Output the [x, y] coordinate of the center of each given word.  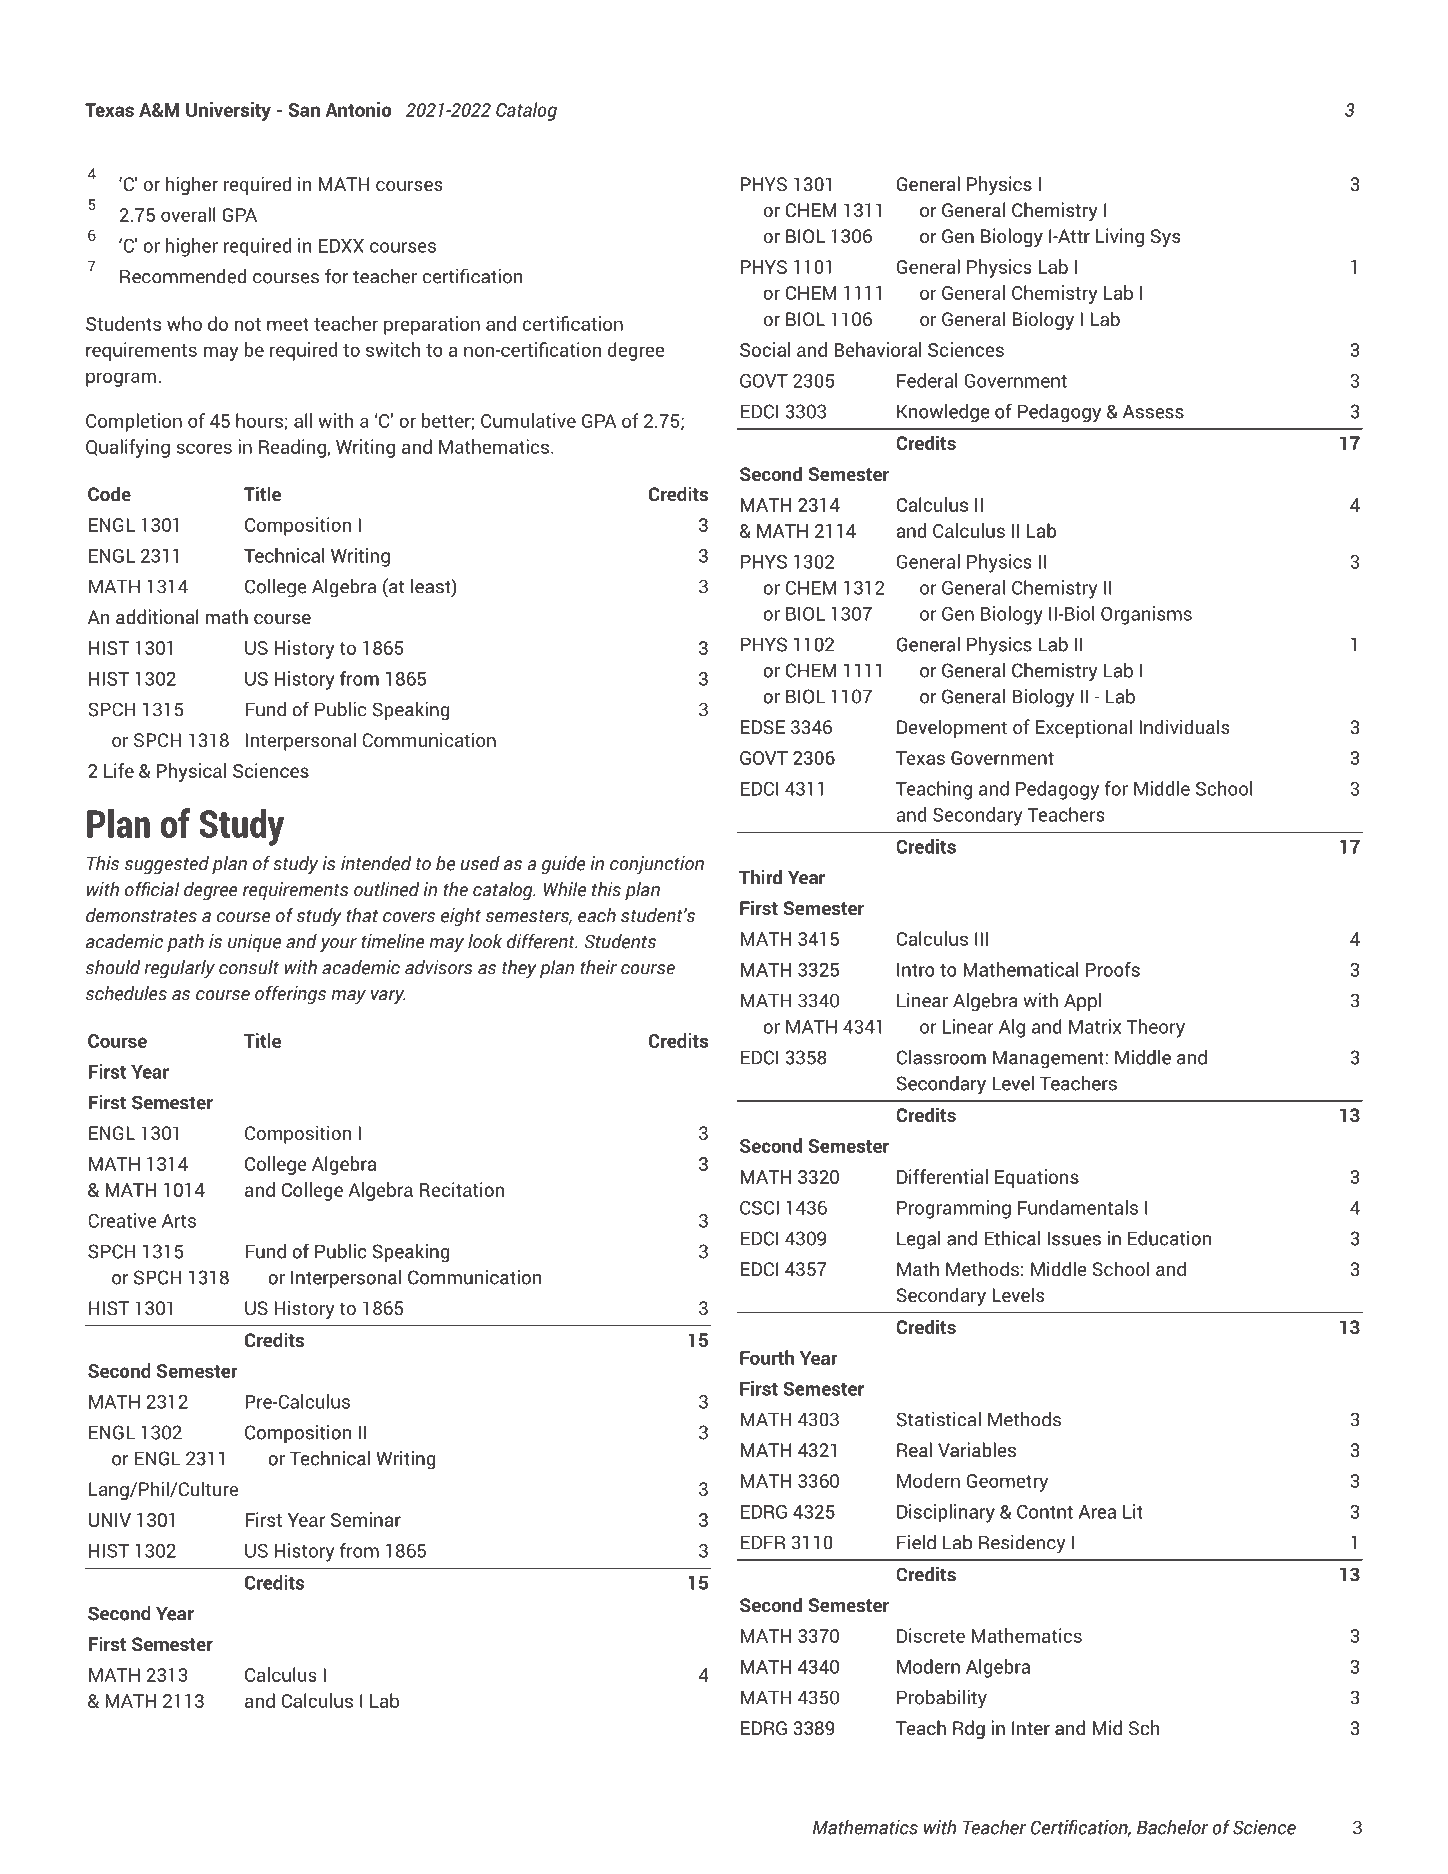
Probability [942, 1699]
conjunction [657, 865]
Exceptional [1083, 728]
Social [765, 349]
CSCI [759, 1208]
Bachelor [1172, 1827]
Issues [1074, 1239]
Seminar [366, 1519]
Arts [179, 1221]
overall [188, 214]
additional [157, 616]
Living [1120, 237]
